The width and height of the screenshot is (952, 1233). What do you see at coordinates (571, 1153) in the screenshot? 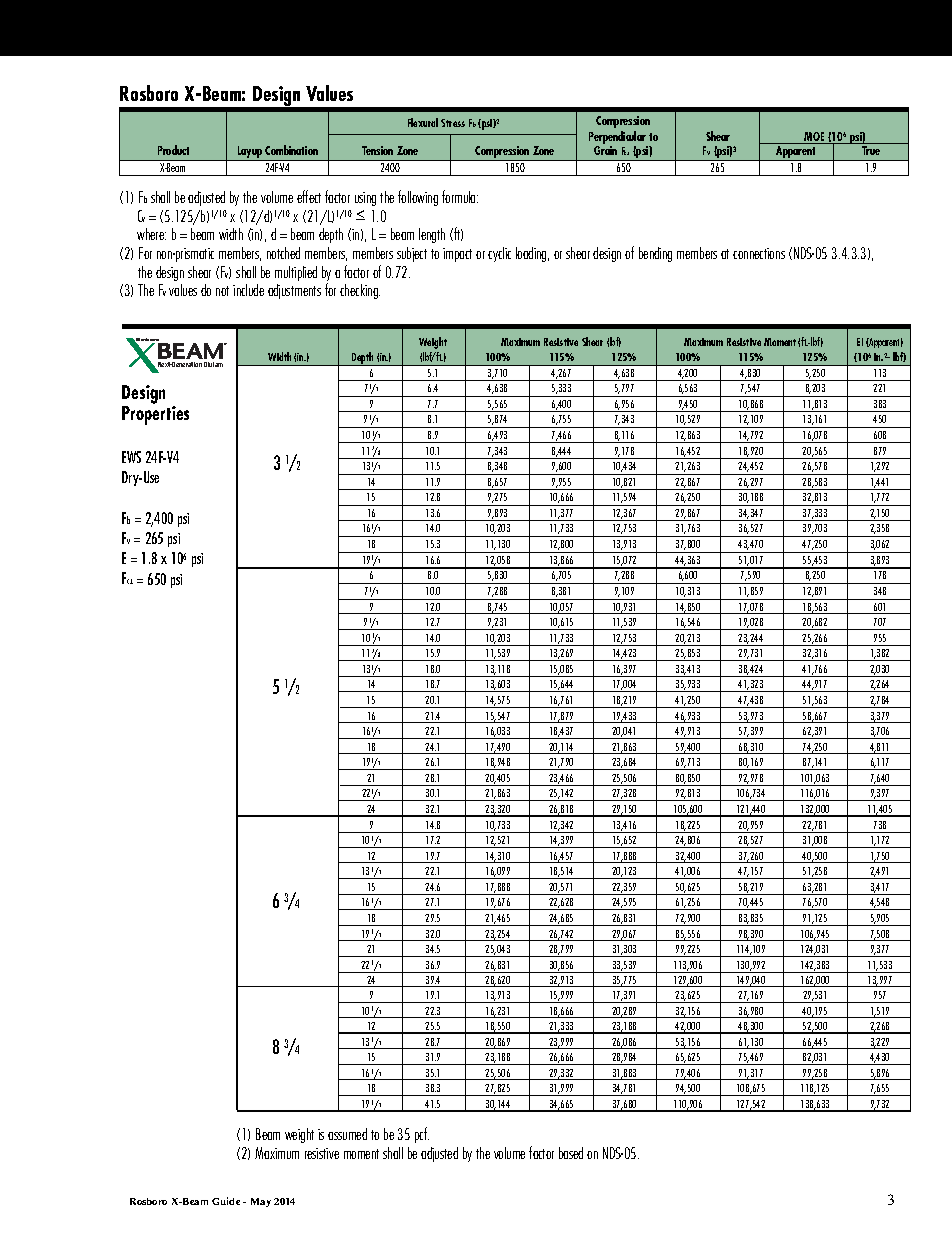
I see `based` at bounding box center [571, 1153].
